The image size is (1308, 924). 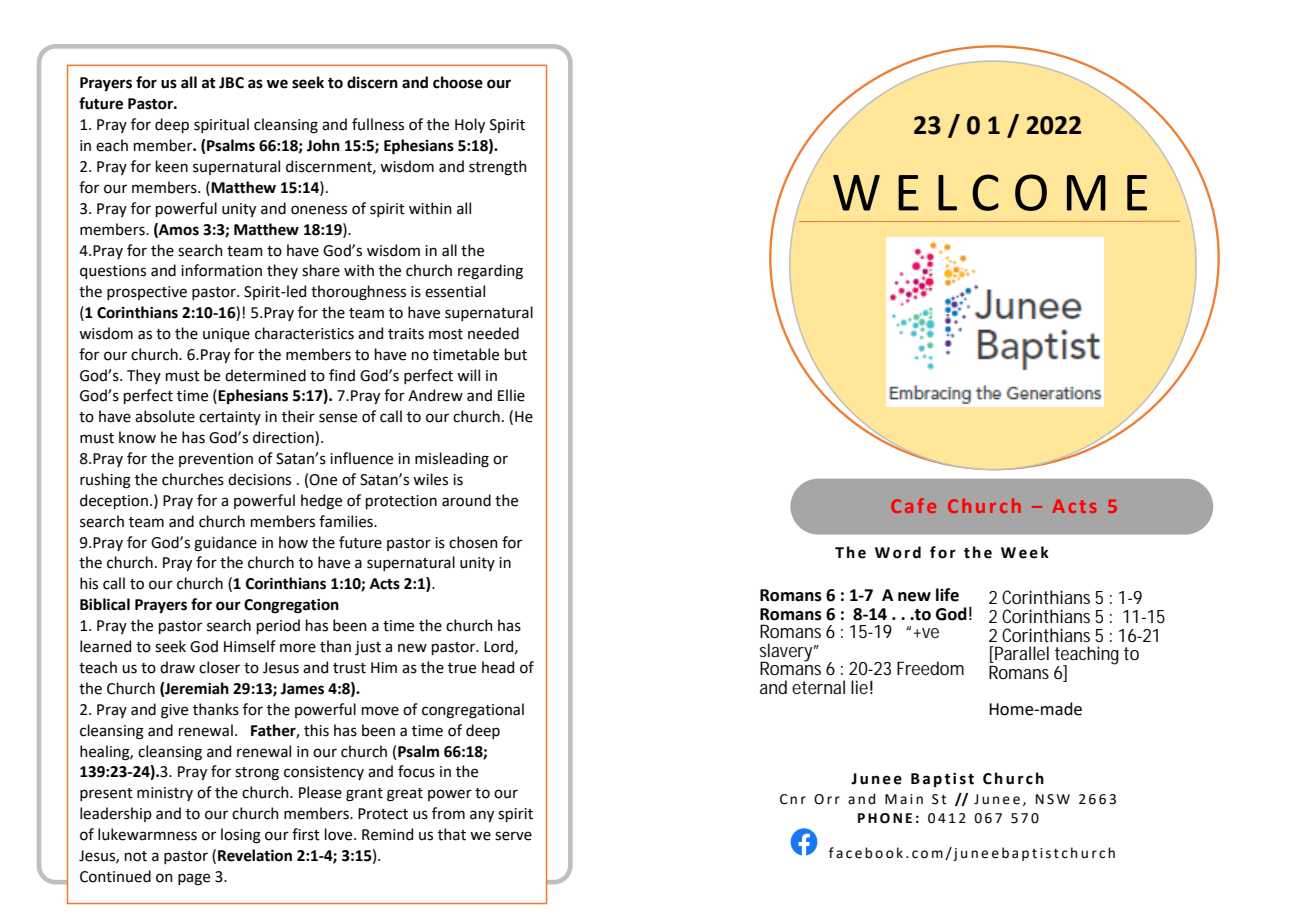 What do you see at coordinates (221, 270) in the screenshot?
I see `information` at bounding box center [221, 270].
